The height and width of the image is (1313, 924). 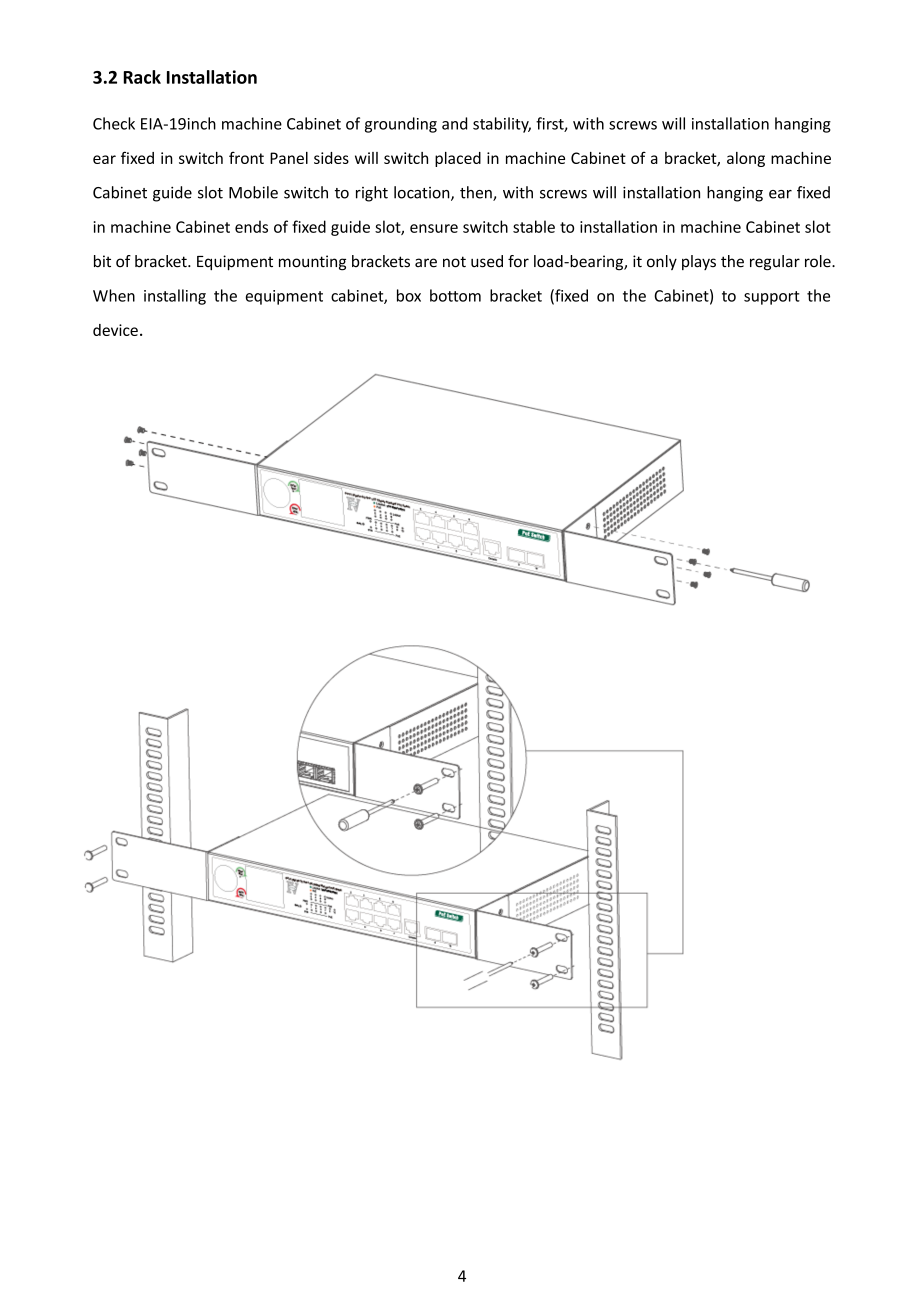 I want to click on bottom, so click(x=455, y=295).
